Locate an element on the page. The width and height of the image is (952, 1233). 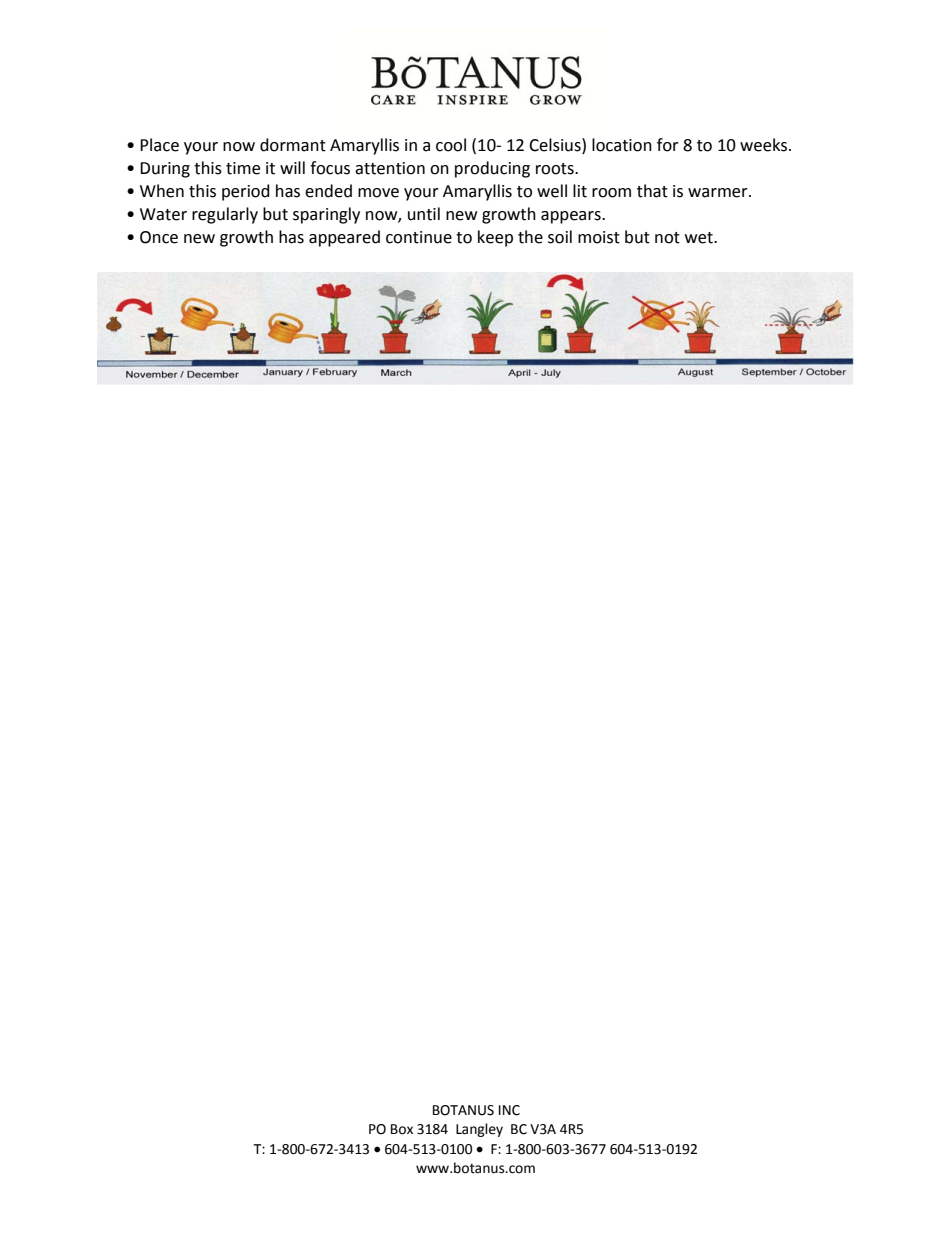
continue is located at coordinates (419, 237).
